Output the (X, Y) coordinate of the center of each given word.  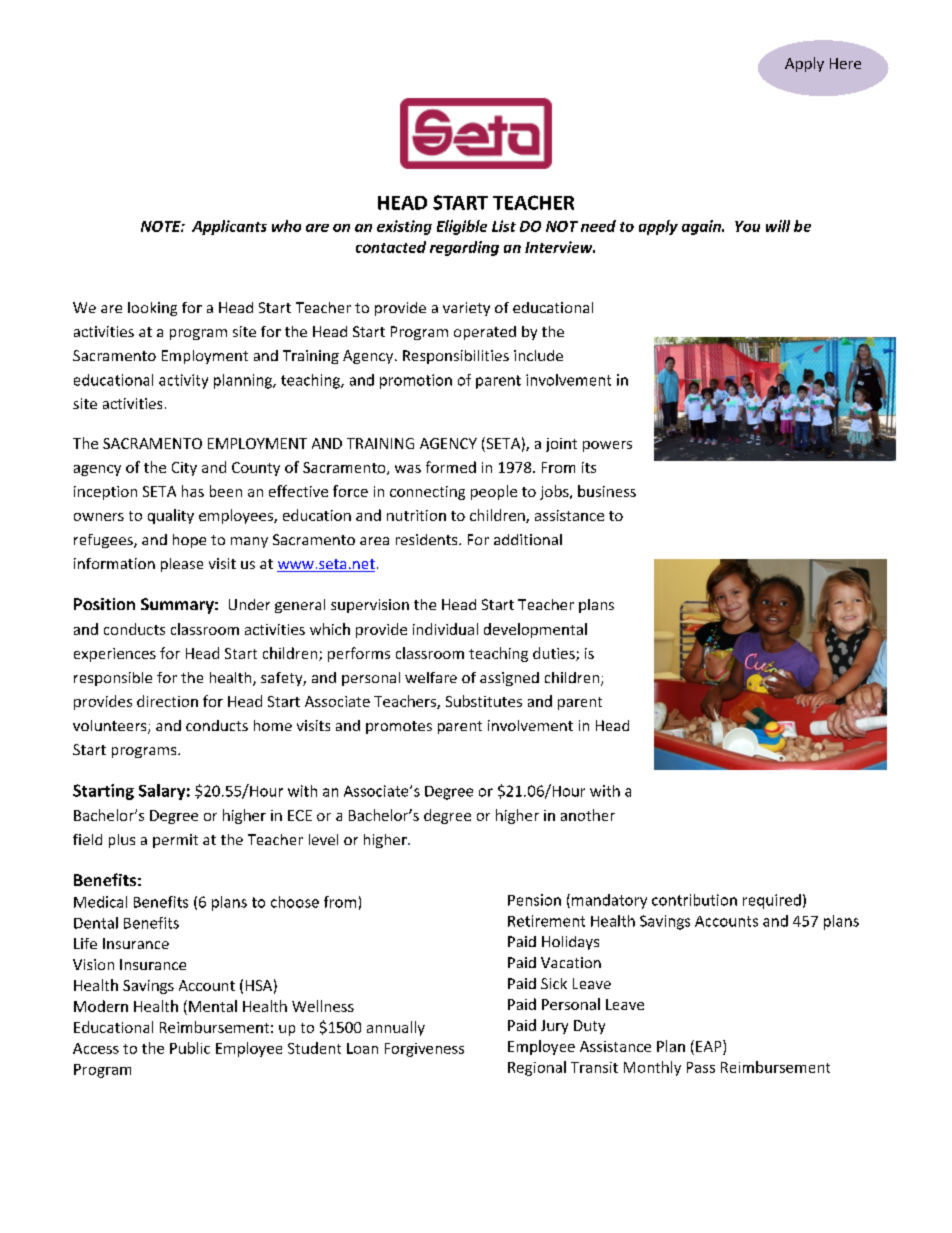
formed (451, 467)
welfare (431, 677)
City (184, 469)
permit (175, 841)
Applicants (229, 227)
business (607, 491)
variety (466, 309)
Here (845, 63)
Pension (534, 900)
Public (190, 1048)
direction (167, 701)
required (772, 901)
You (747, 226)
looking (152, 309)
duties (555, 654)
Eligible (462, 227)
